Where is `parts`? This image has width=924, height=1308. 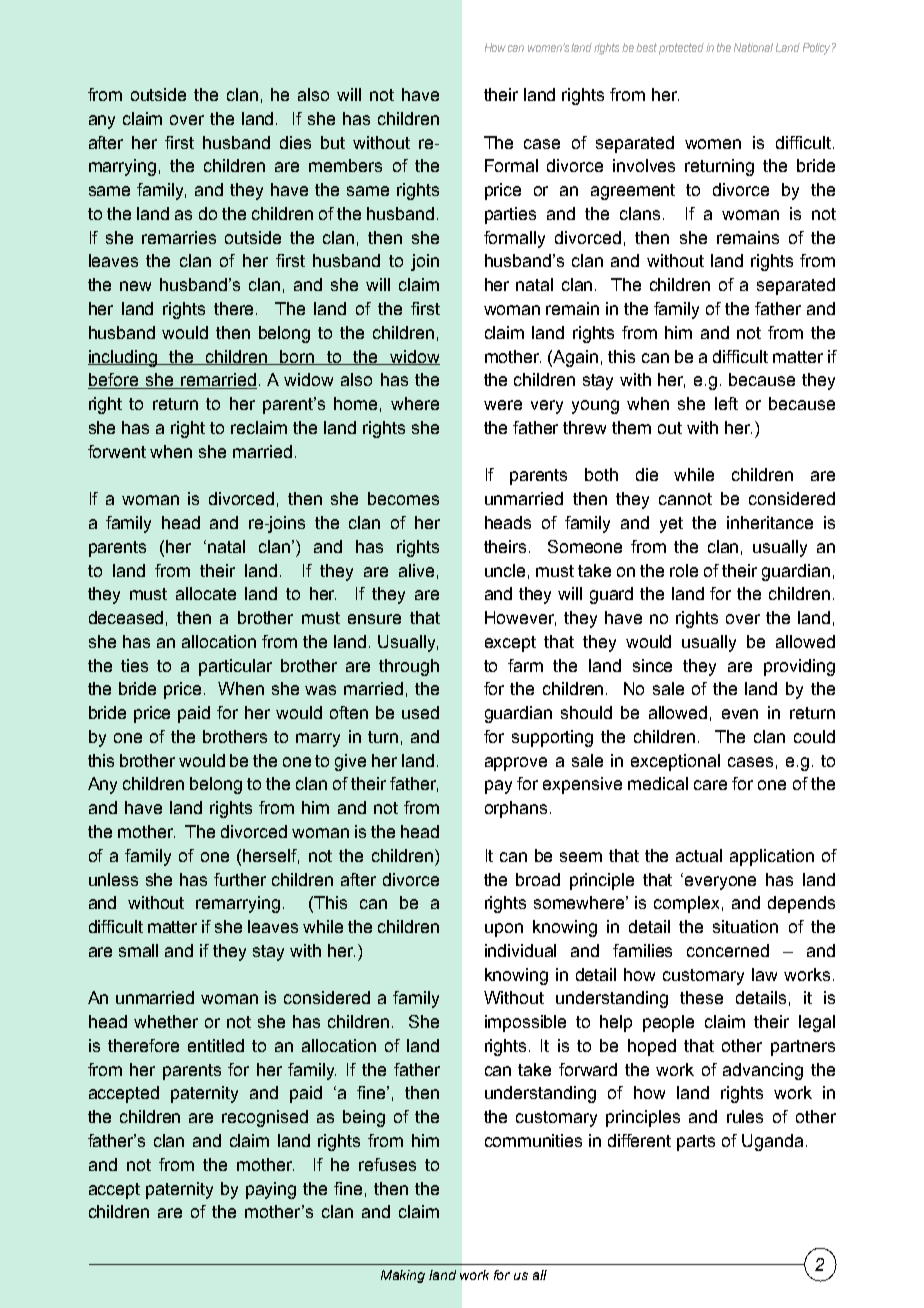
parts is located at coordinates (696, 1143).
